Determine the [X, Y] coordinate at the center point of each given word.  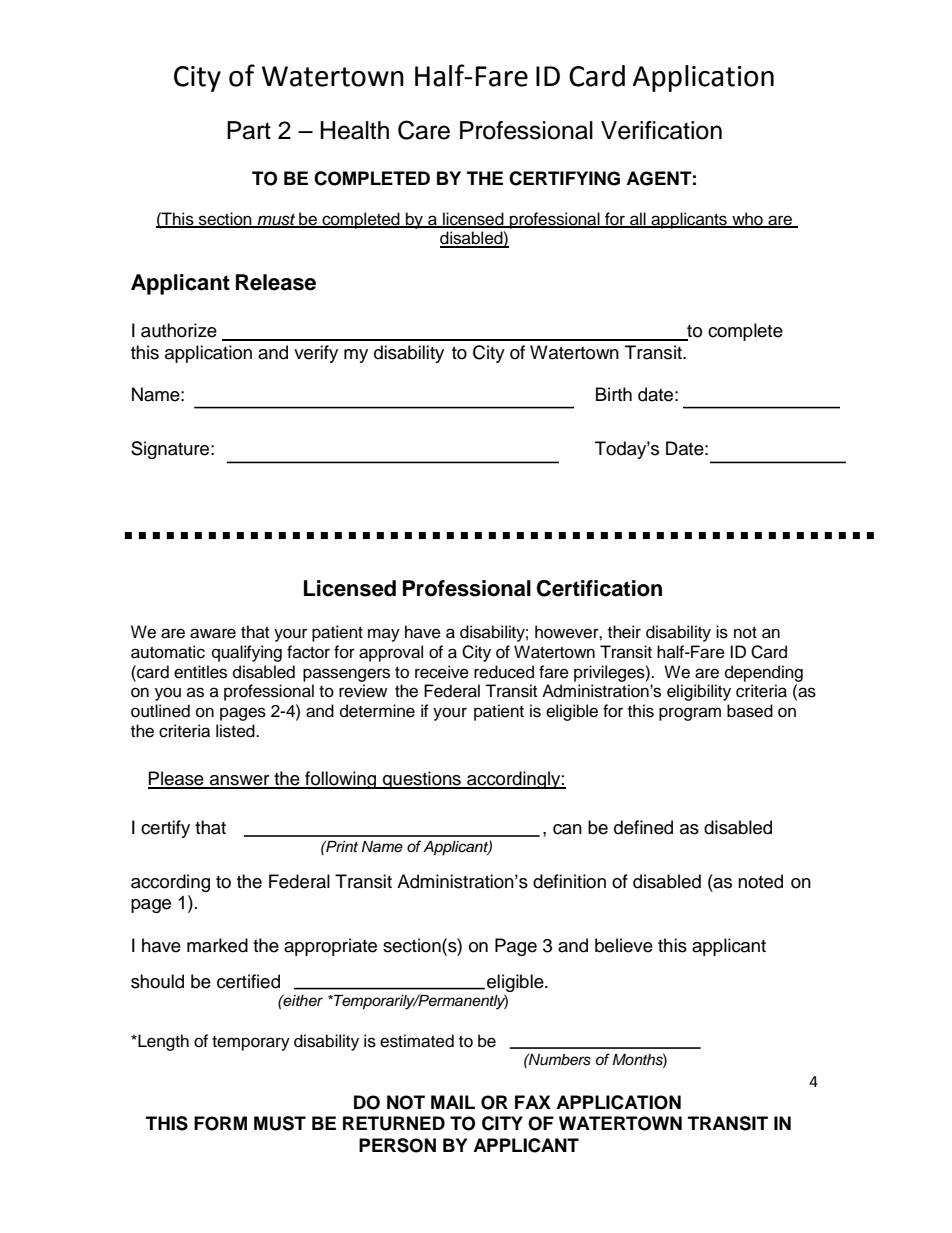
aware [213, 633]
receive [442, 672]
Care [424, 130]
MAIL [453, 1102]
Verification [661, 130]
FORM [220, 1123]
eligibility [699, 692]
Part [249, 130]
